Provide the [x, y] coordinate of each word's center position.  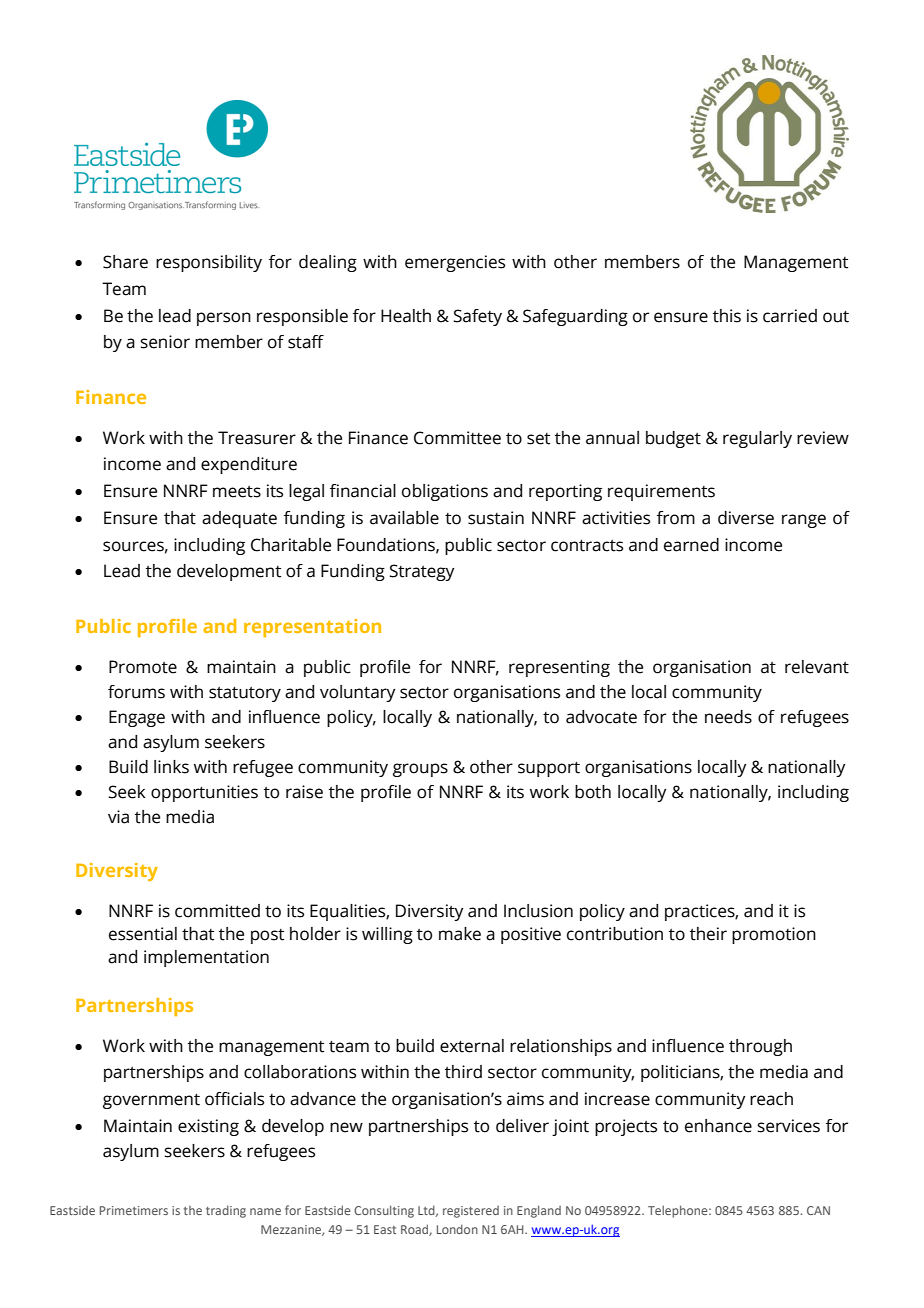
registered [471, 1212]
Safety [478, 317]
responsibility [209, 263]
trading [226, 1211]
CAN [818, 1210]
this [727, 316]
